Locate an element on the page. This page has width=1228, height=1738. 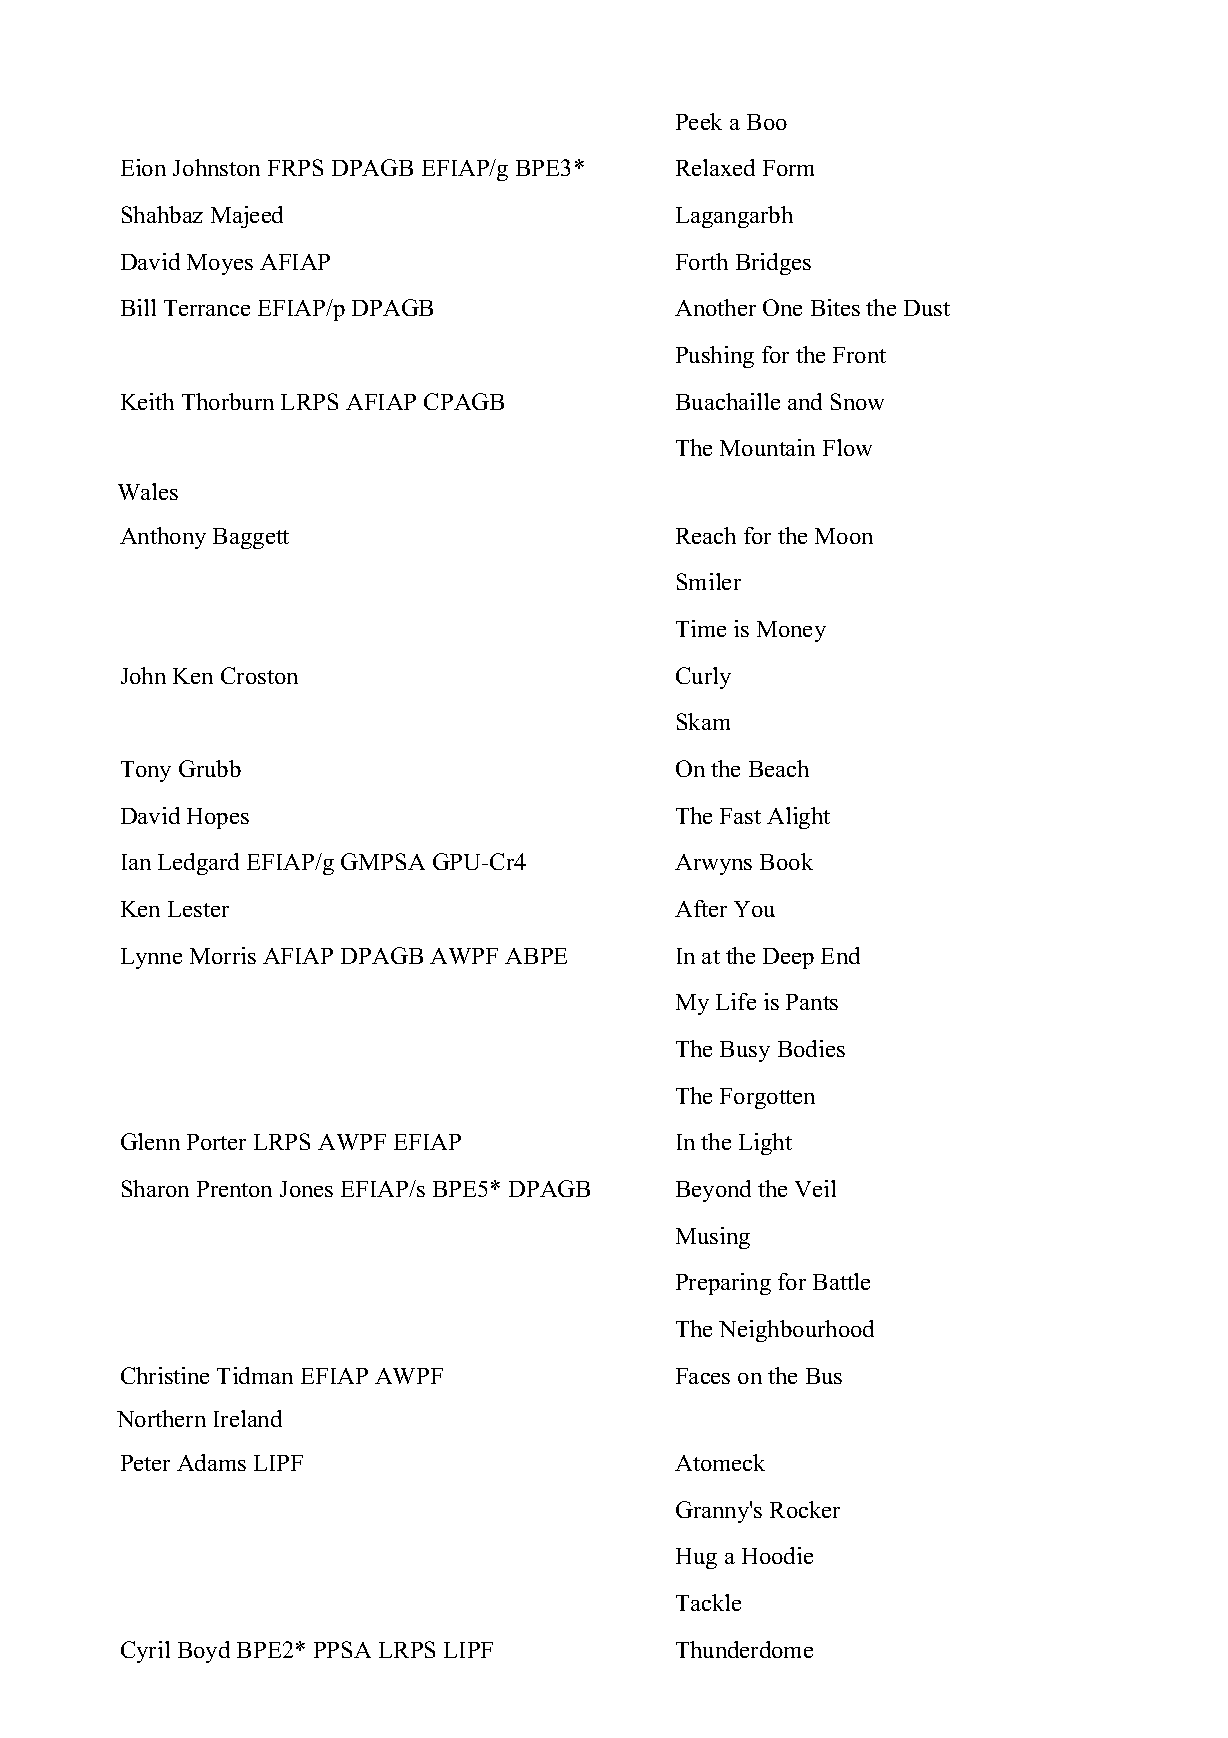
Boyd is located at coordinates (204, 1652).
